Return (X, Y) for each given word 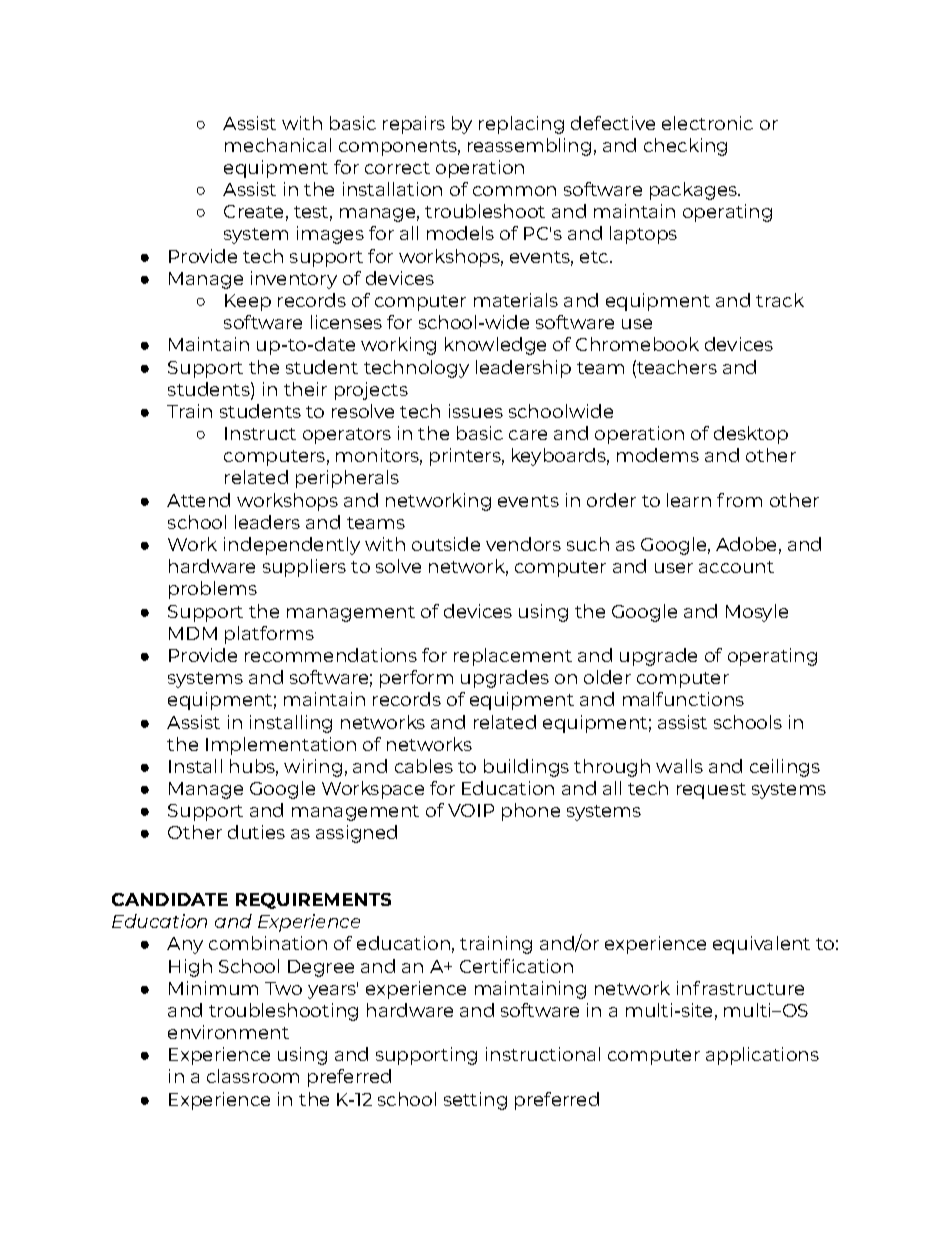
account (736, 567)
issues (476, 411)
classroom (253, 1076)
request (711, 791)
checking (685, 147)
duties (256, 832)
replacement (513, 657)
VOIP (471, 810)
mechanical (278, 145)
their (305, 389)
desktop (751, 435)
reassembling (529, 147)
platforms (269, 635)
